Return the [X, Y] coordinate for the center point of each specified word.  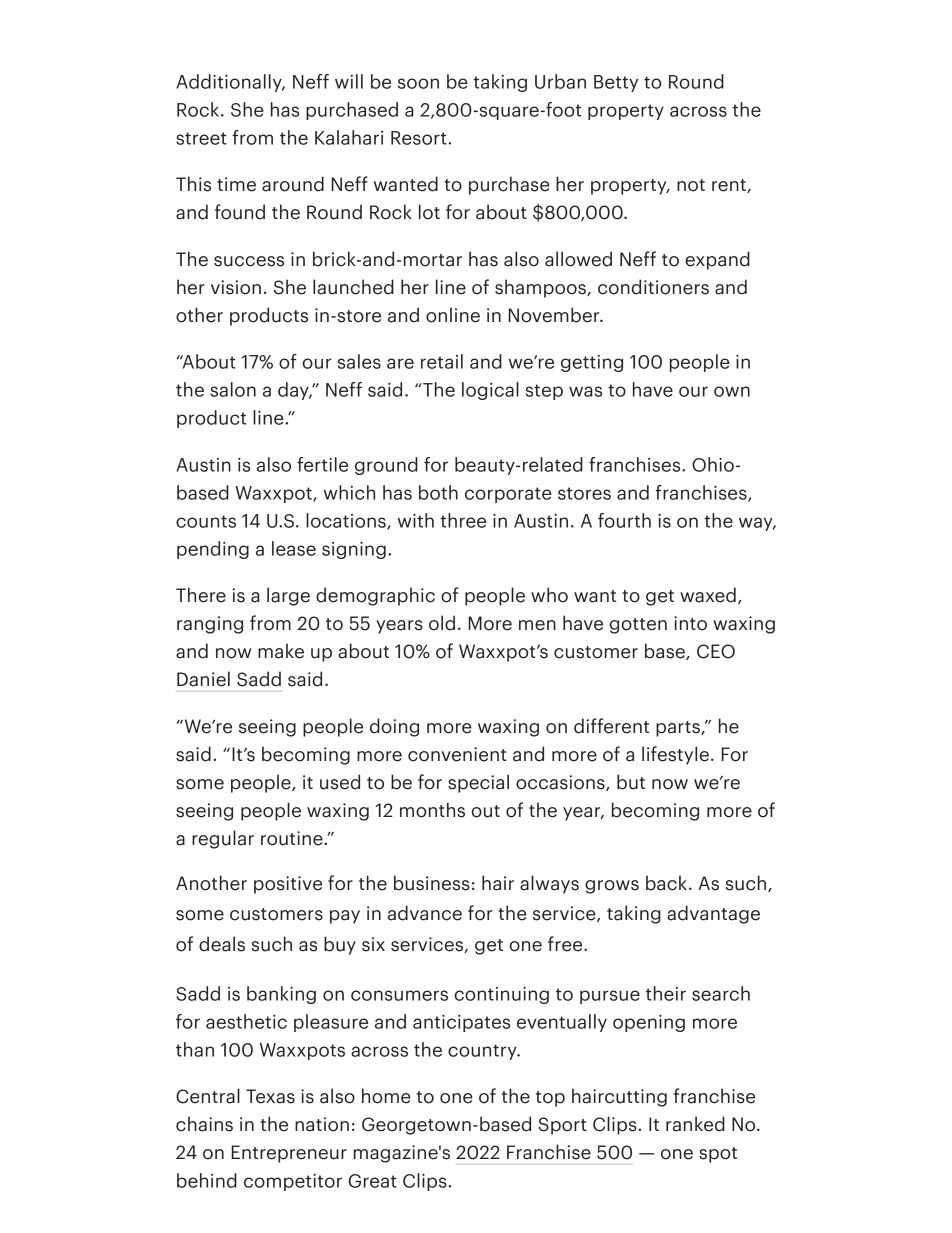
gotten [638, 626]
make [281, 651]
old [442, 623]
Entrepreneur [289, 1154]
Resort [420, 138]
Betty [616, 83]
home [386, 1096]
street [201, 138]
